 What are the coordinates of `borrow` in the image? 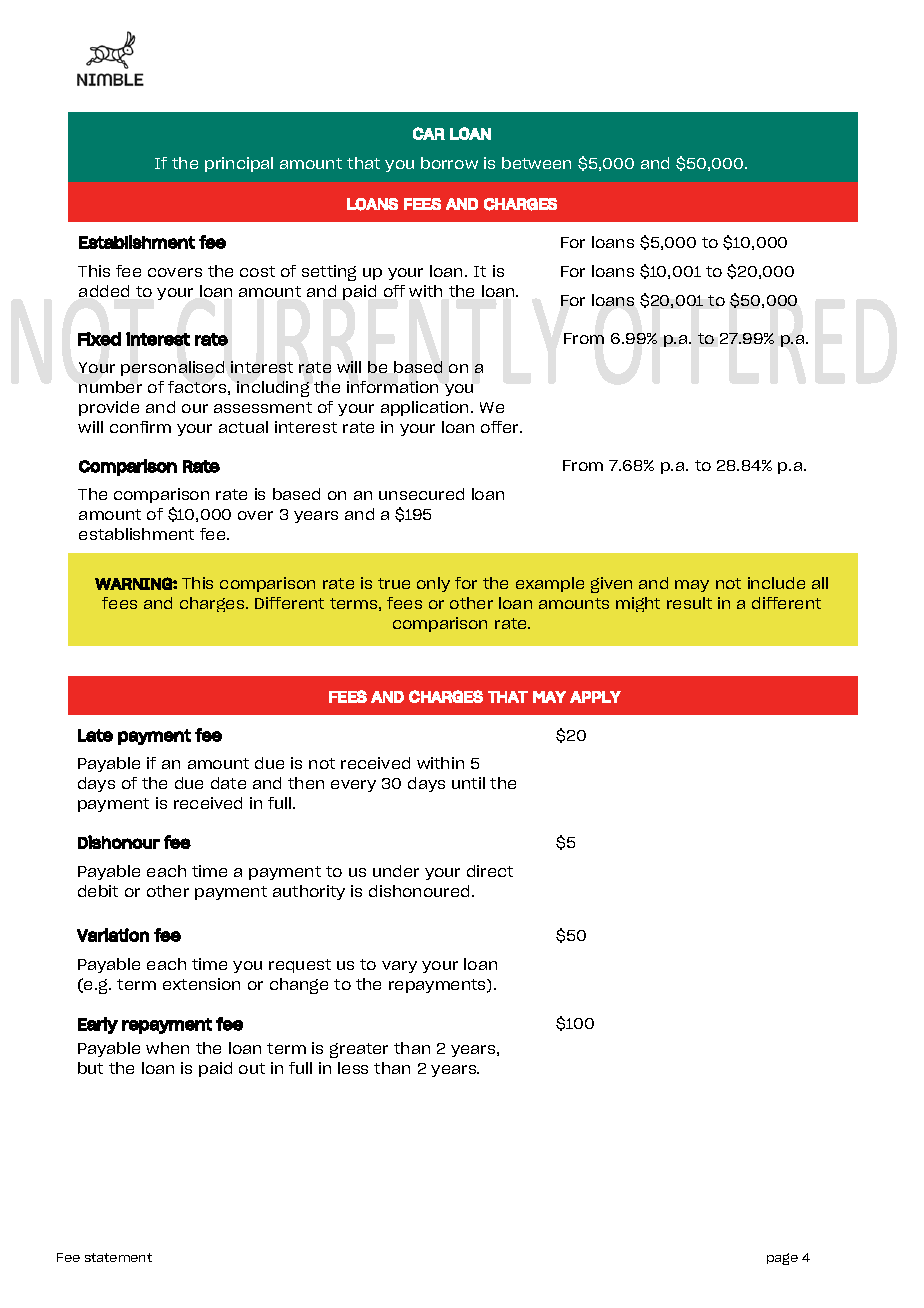 It's located at (449, 163).
